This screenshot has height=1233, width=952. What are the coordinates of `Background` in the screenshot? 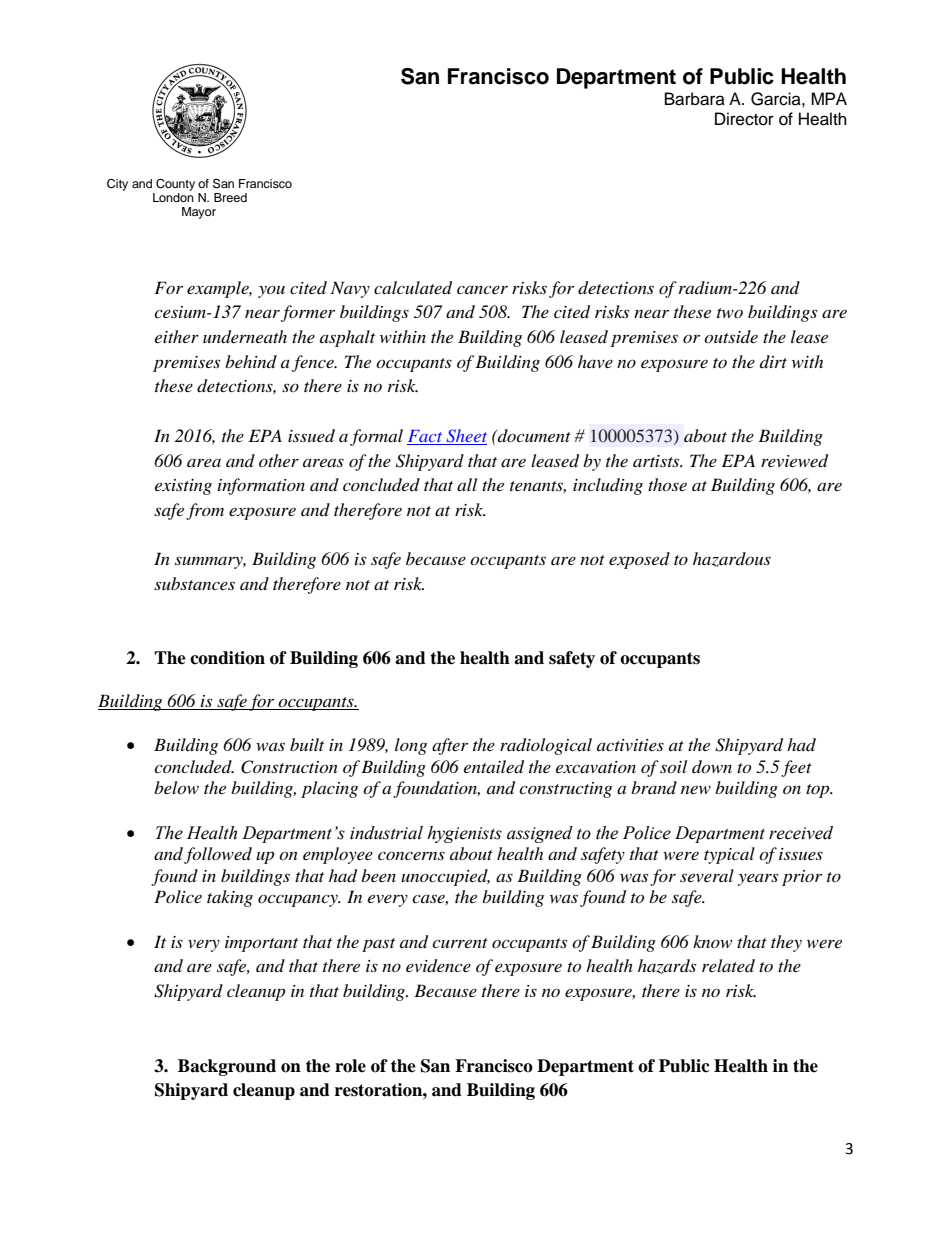 It's located at (227, 1067).
